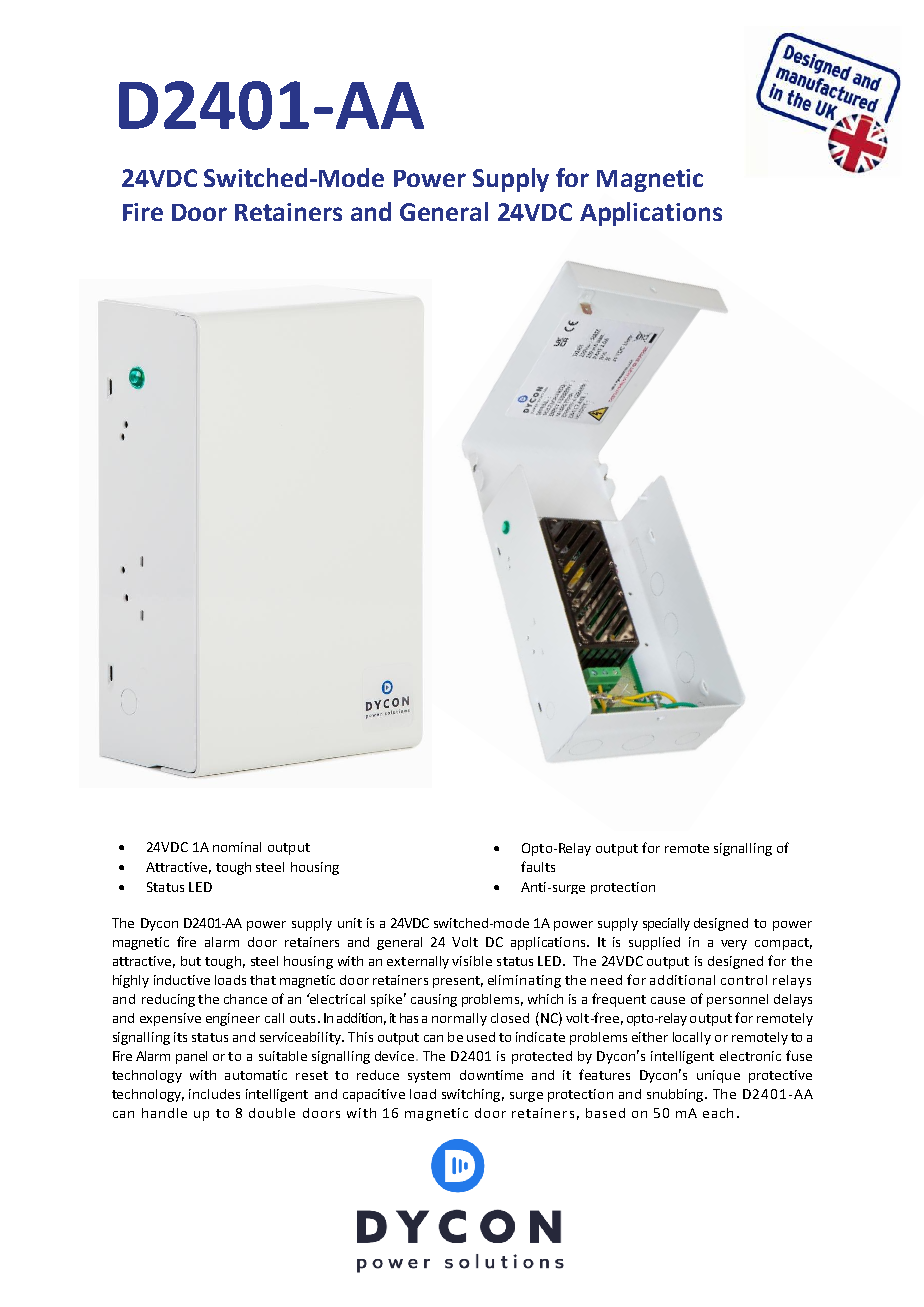 The image size is (924, 1307). I want to click on supplied, so click(654, 943).
